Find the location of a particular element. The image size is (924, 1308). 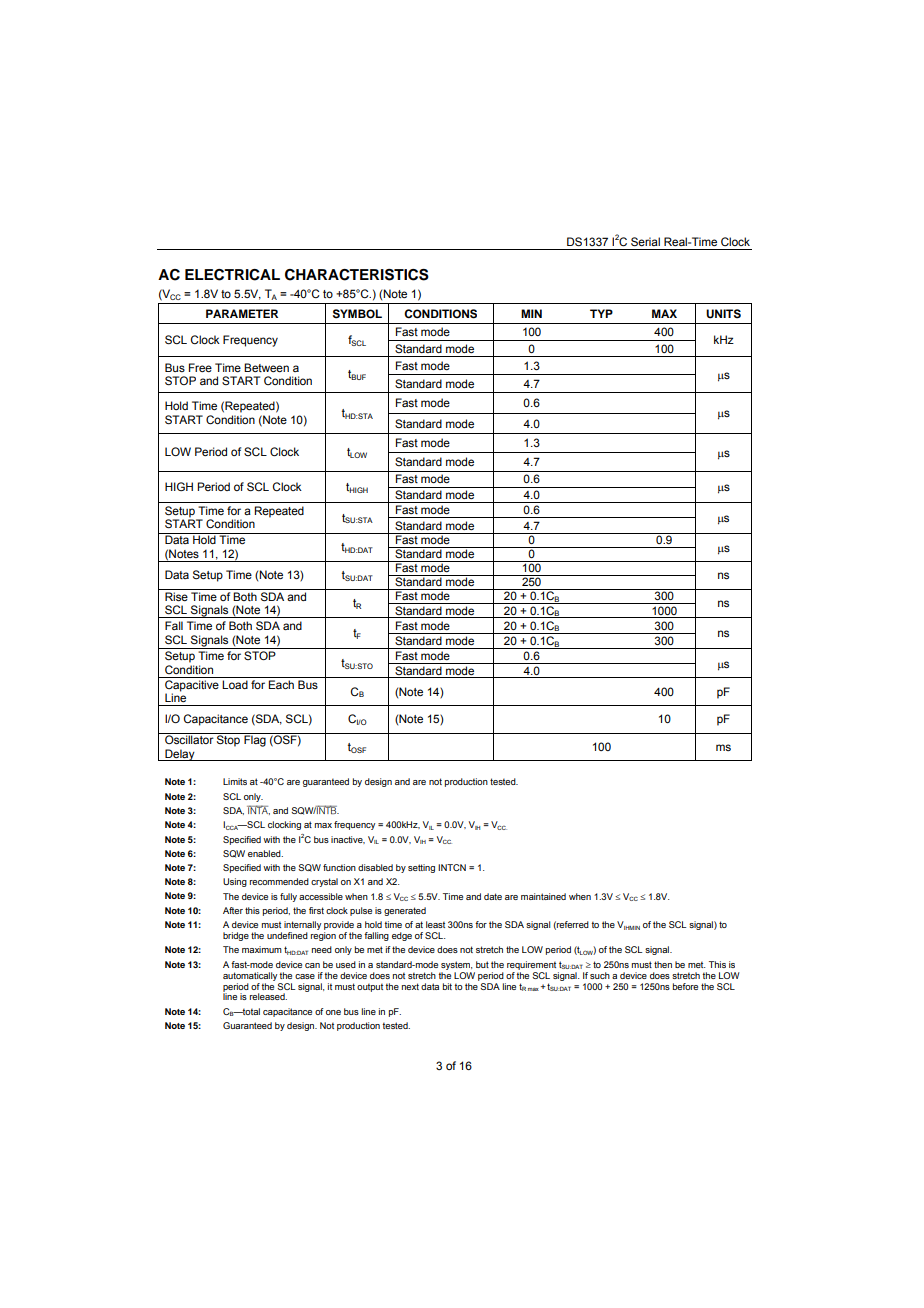

Between is located at coordinates (266, 367).
